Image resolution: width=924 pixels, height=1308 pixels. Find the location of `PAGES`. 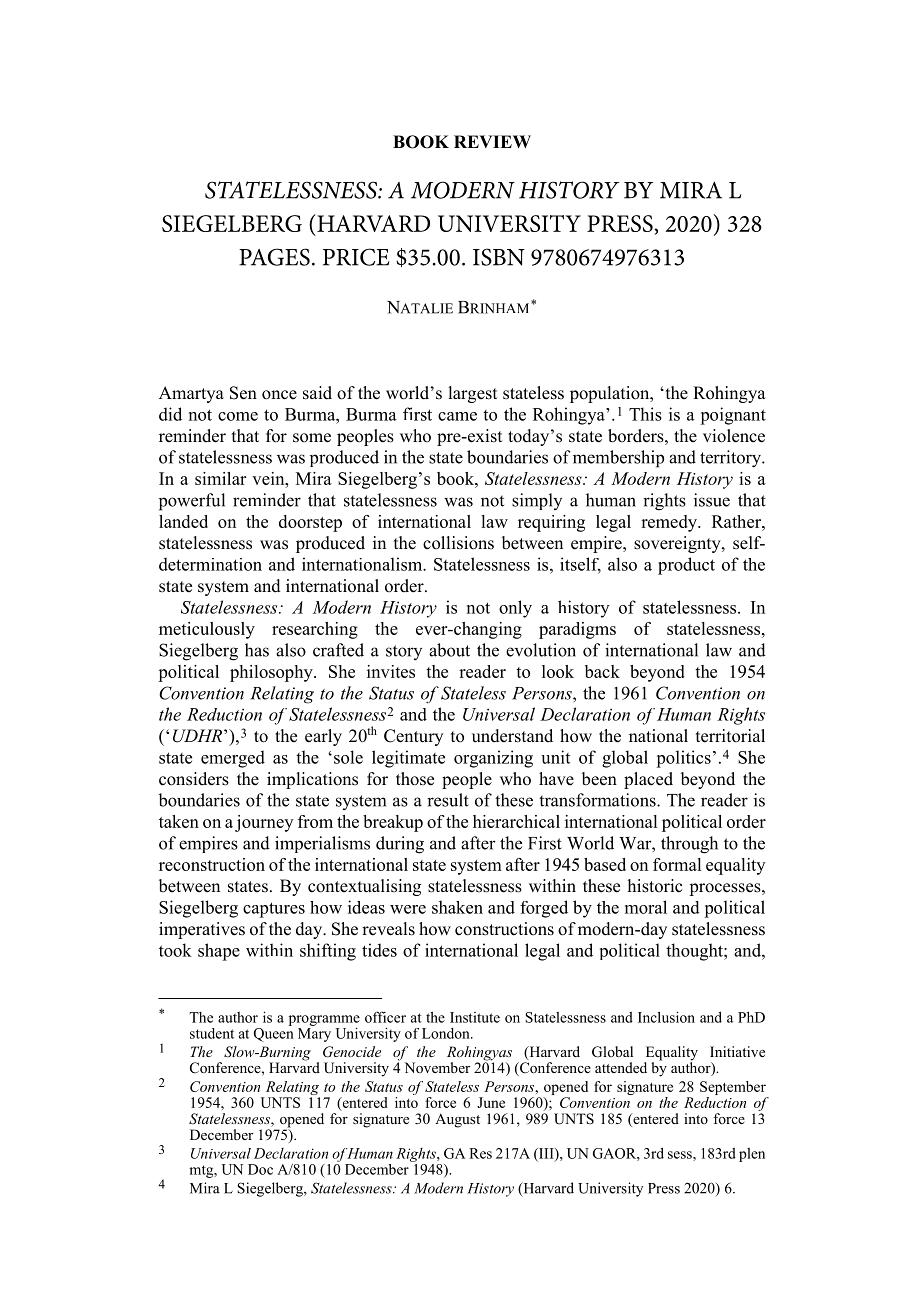

PAGES is located at coordinates (274, 257).
